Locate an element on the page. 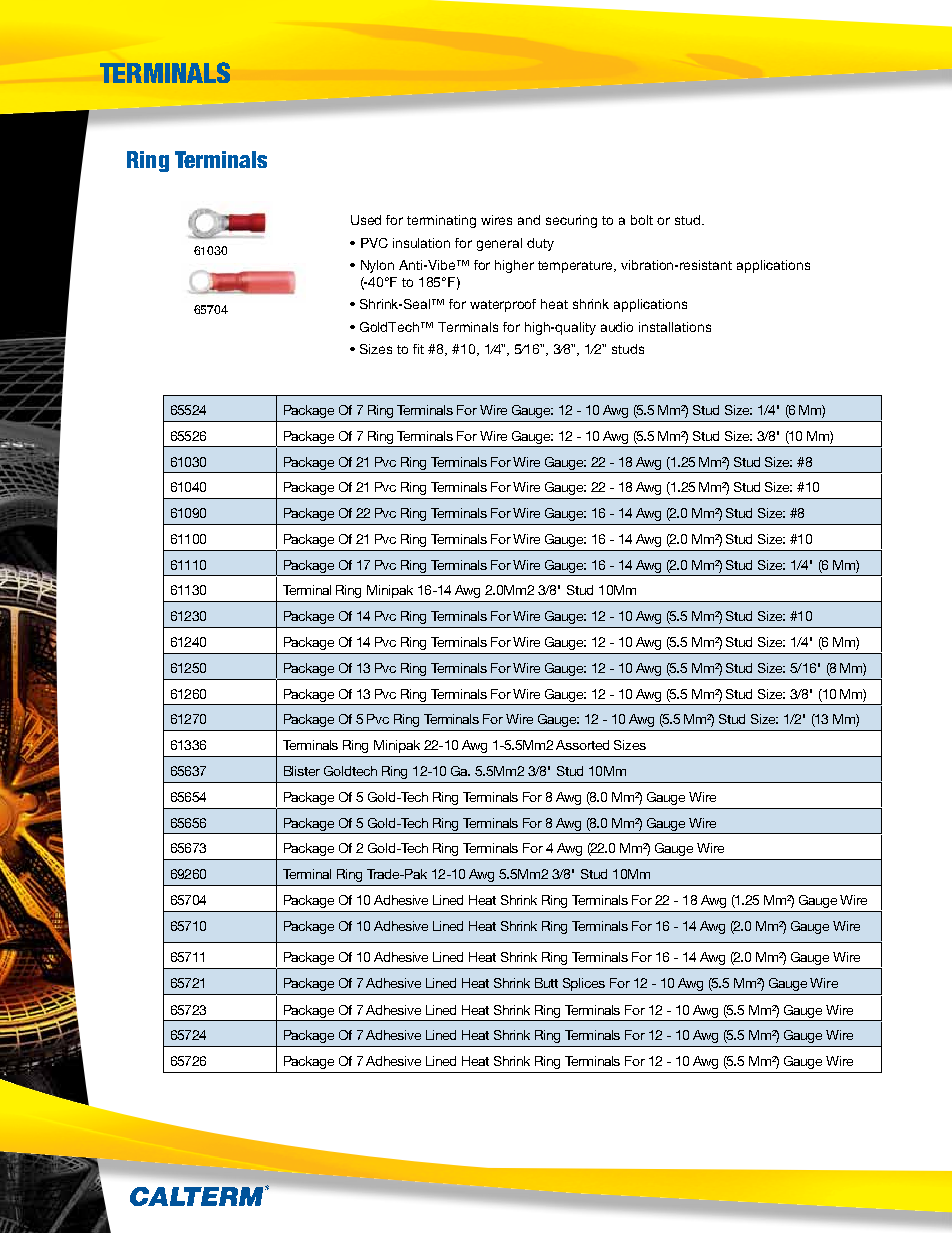 The image size is (952, 1233). general is located at coordinates (499, 244).
